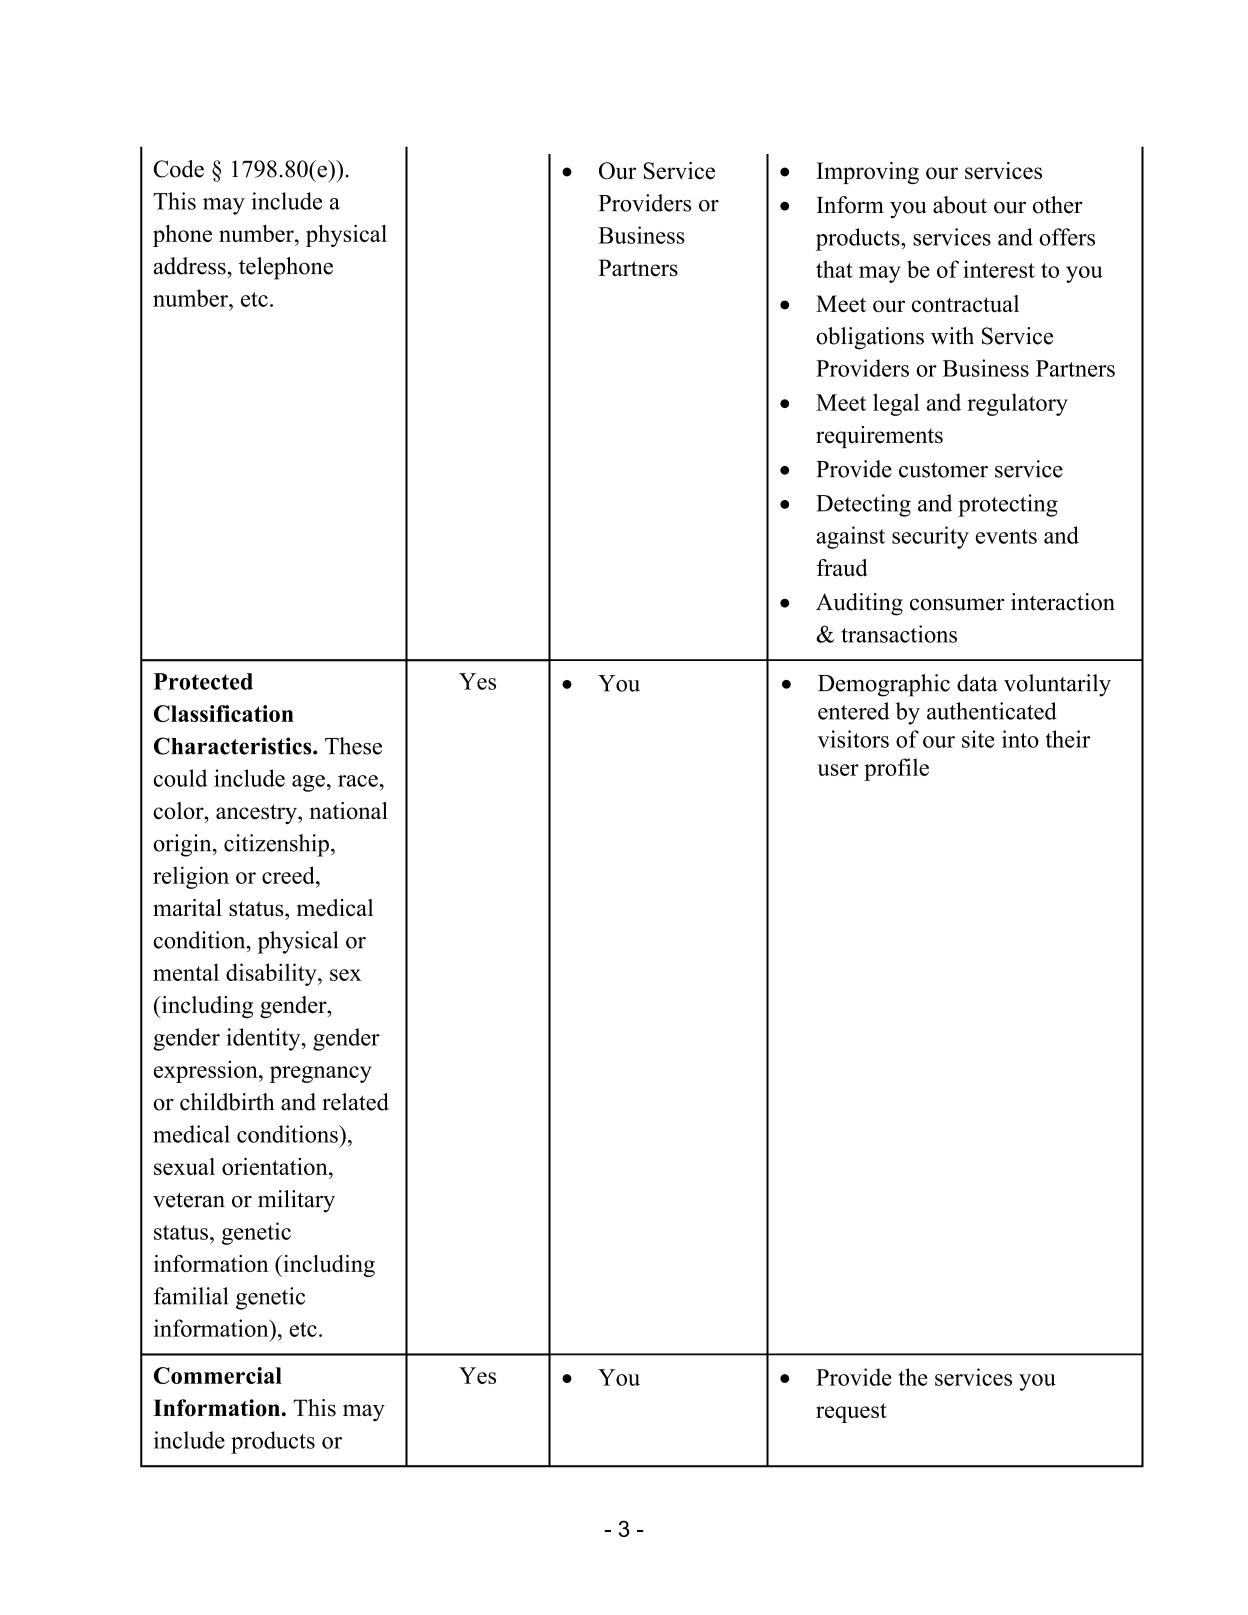 This image has width=1248, height=1615. What do you see at coordinates (896, 769) in the image?
I see `profile` at bounding box center [896, 769].
